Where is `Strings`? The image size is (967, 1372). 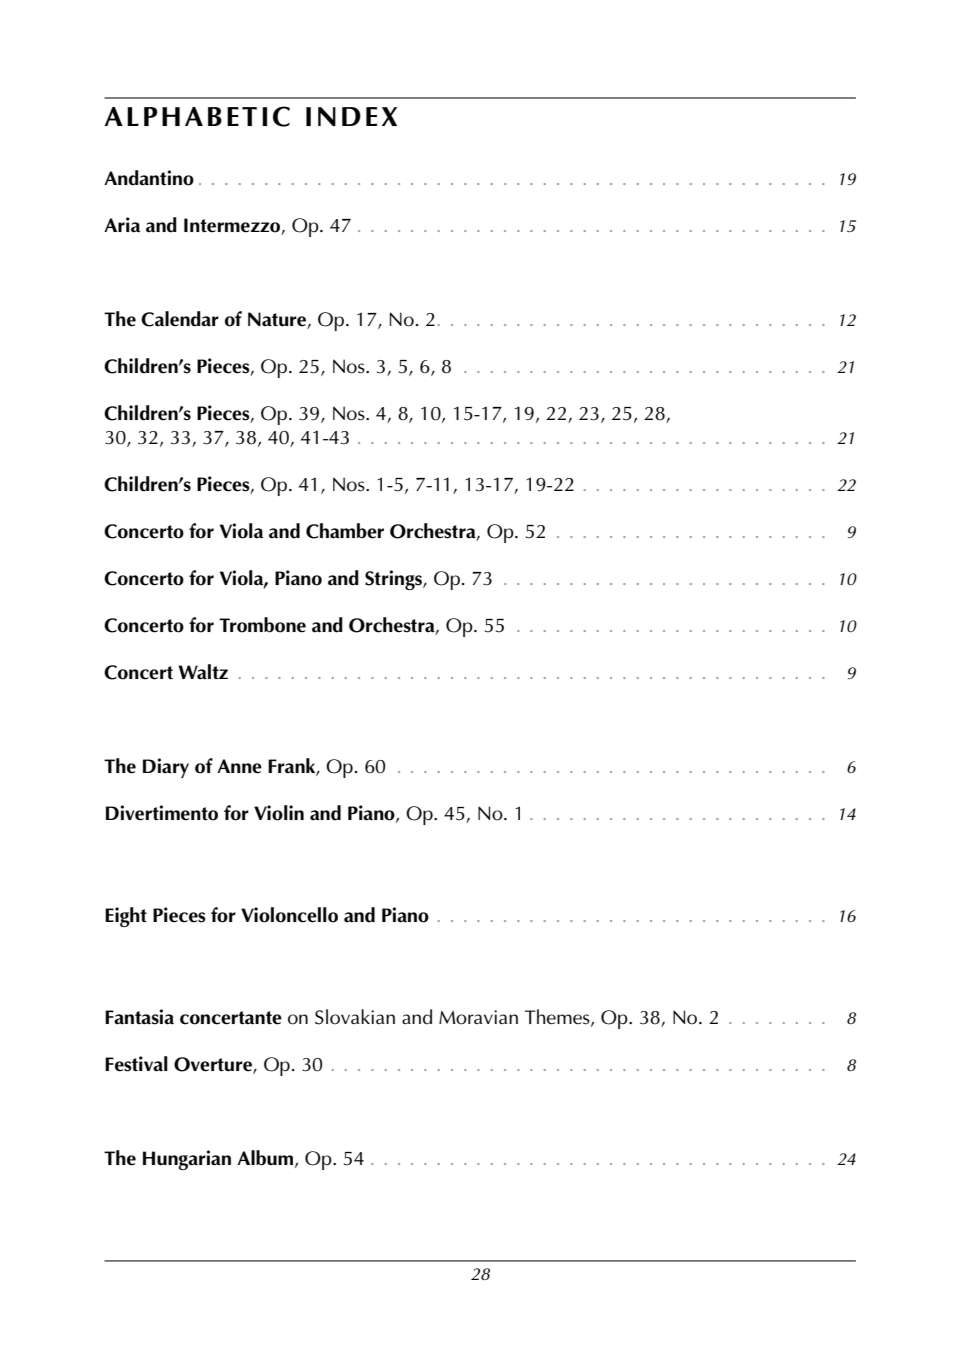 Strings is located at coordinates (394, 580).
